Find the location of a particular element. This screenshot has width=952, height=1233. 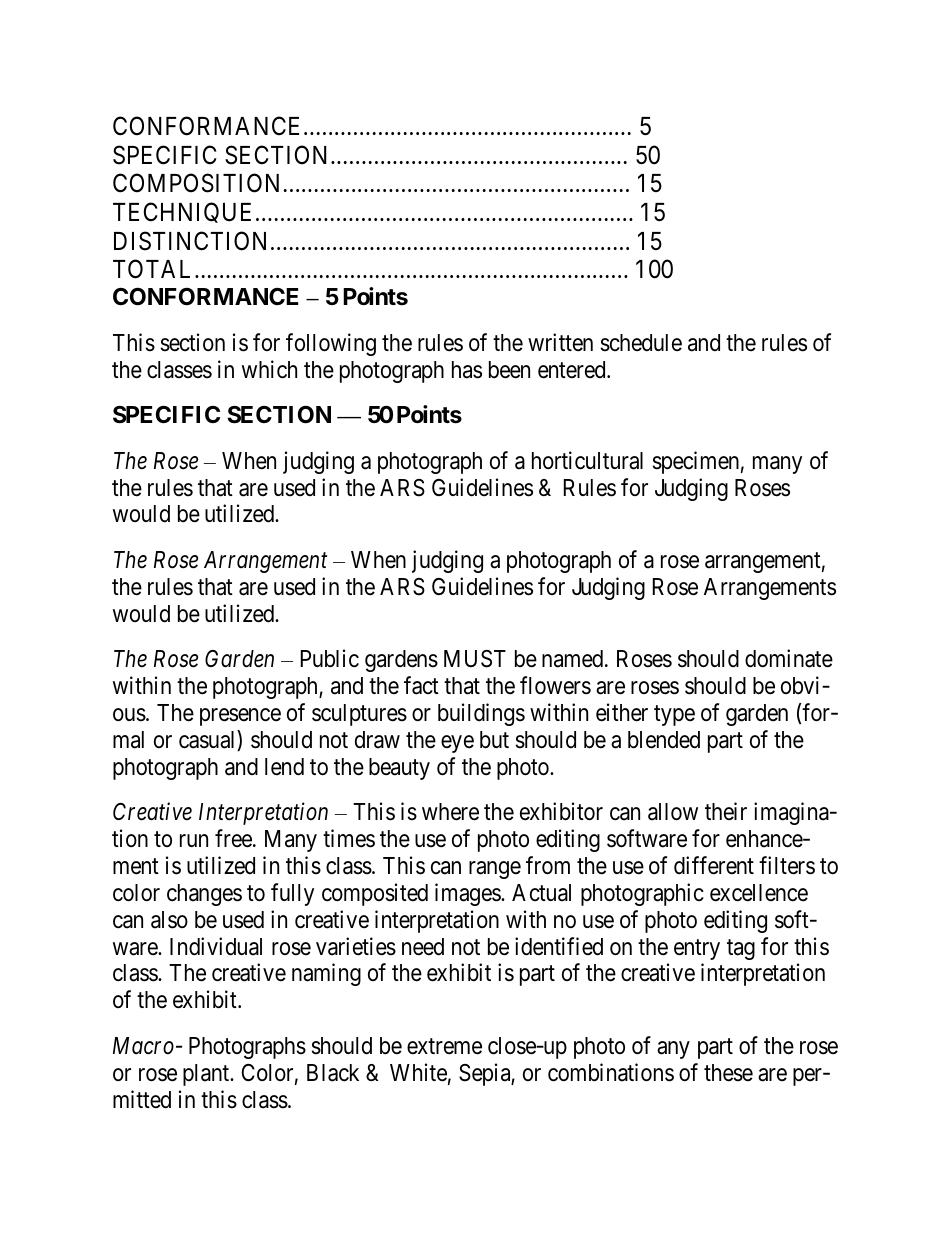

written is located at coordinates (560, 342).
